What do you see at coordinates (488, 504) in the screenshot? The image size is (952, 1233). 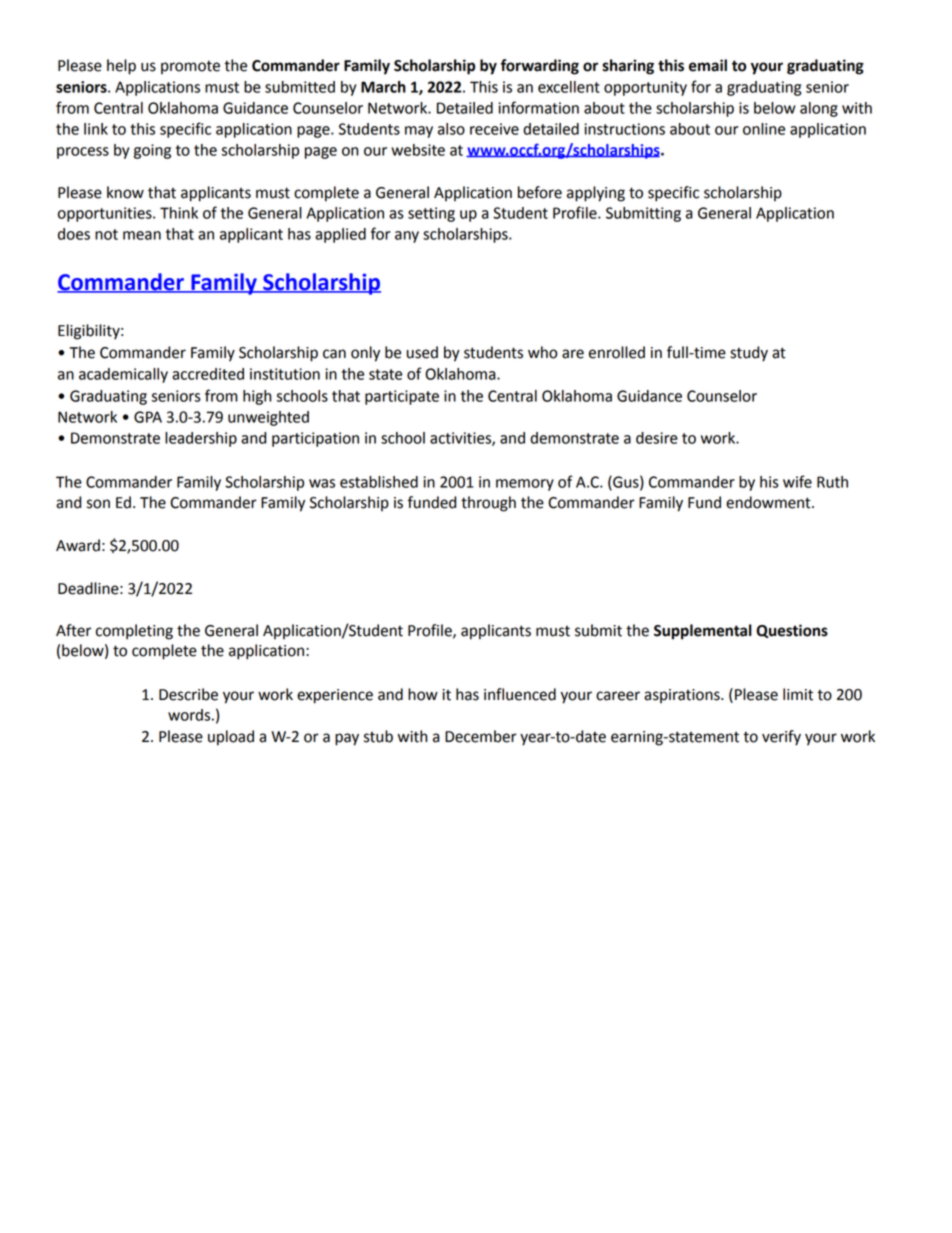 I see `through` at bounding box center [488, 504].
